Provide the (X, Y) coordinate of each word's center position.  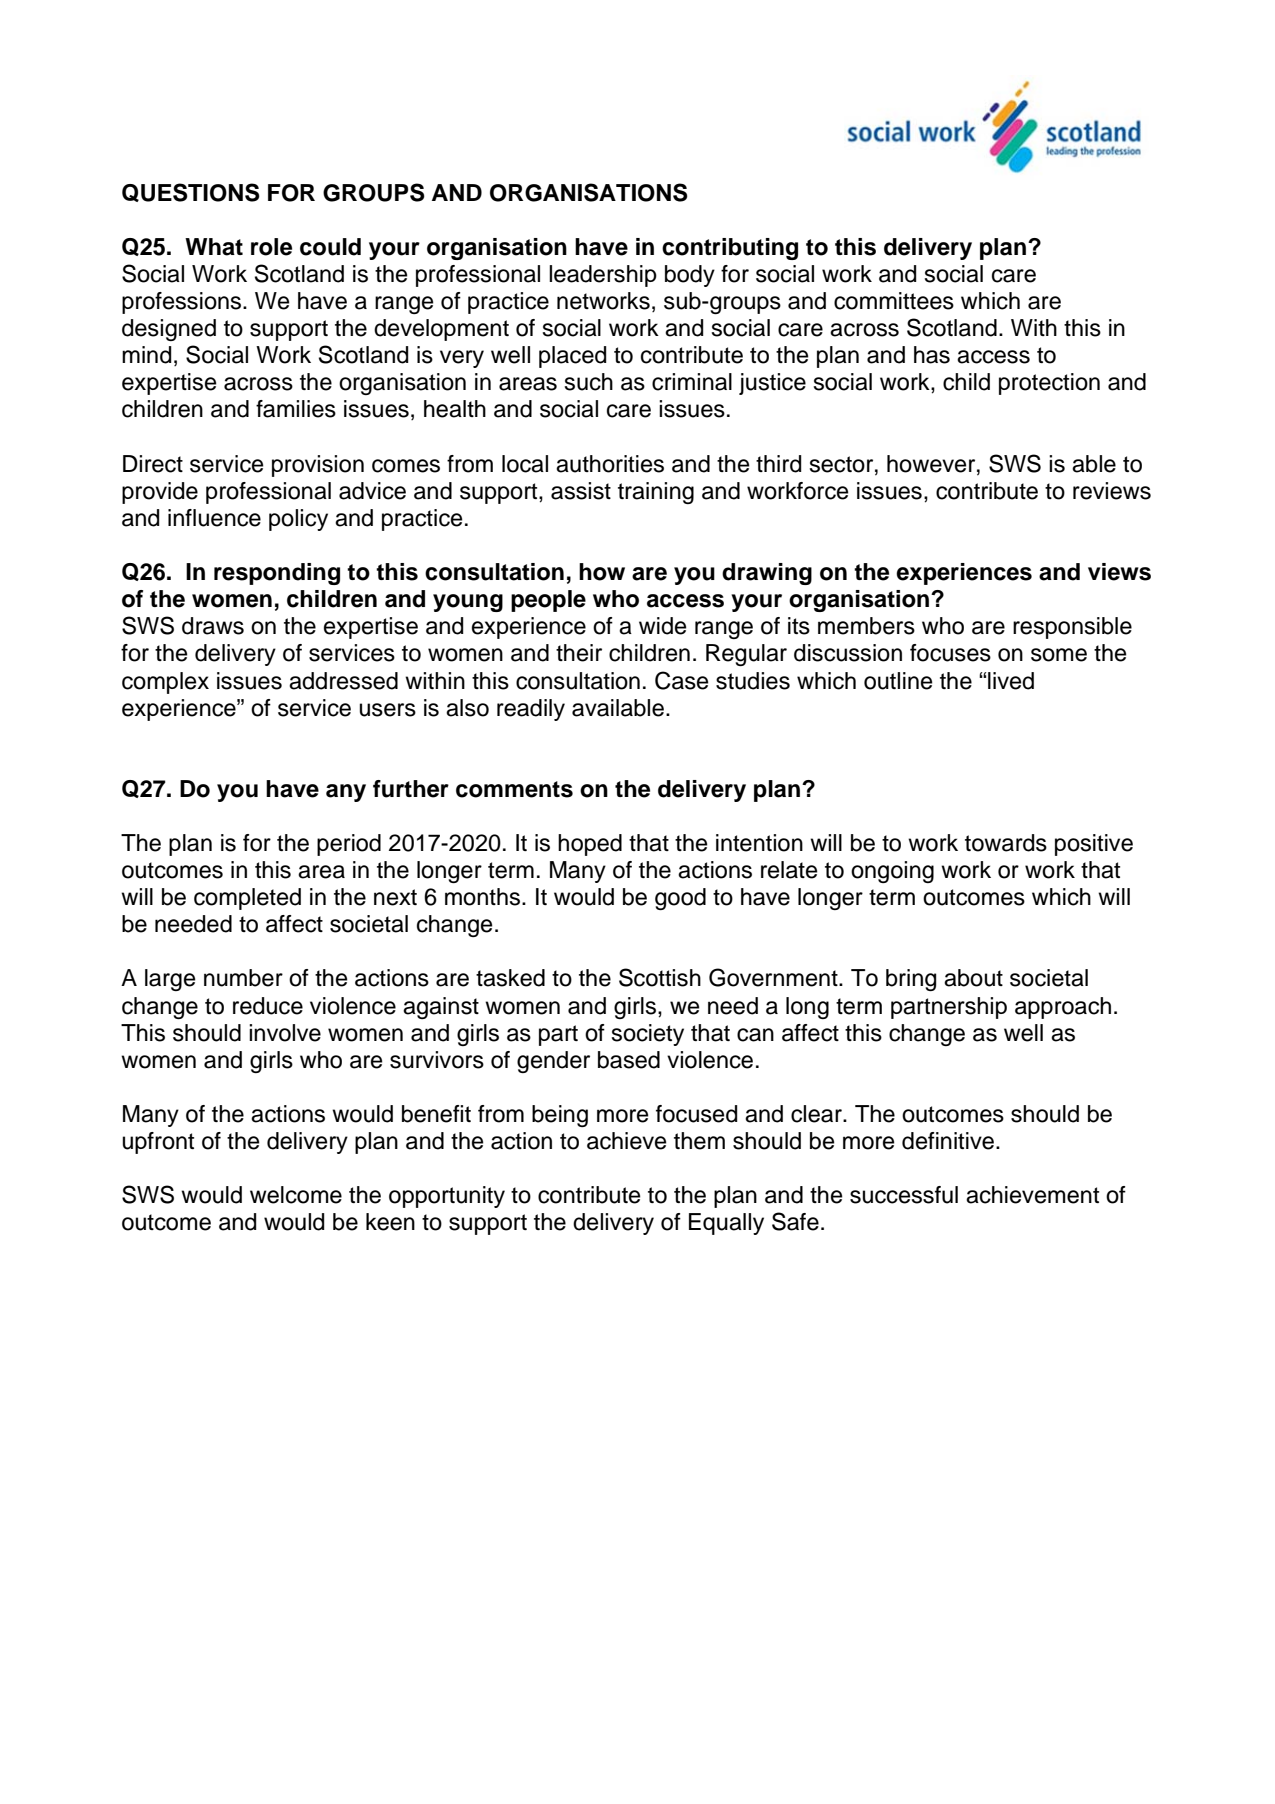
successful (904, 1195)
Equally (726, 1224)
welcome (296, 1195)
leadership (603, 276)
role (271, 247)
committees (894, 301)
